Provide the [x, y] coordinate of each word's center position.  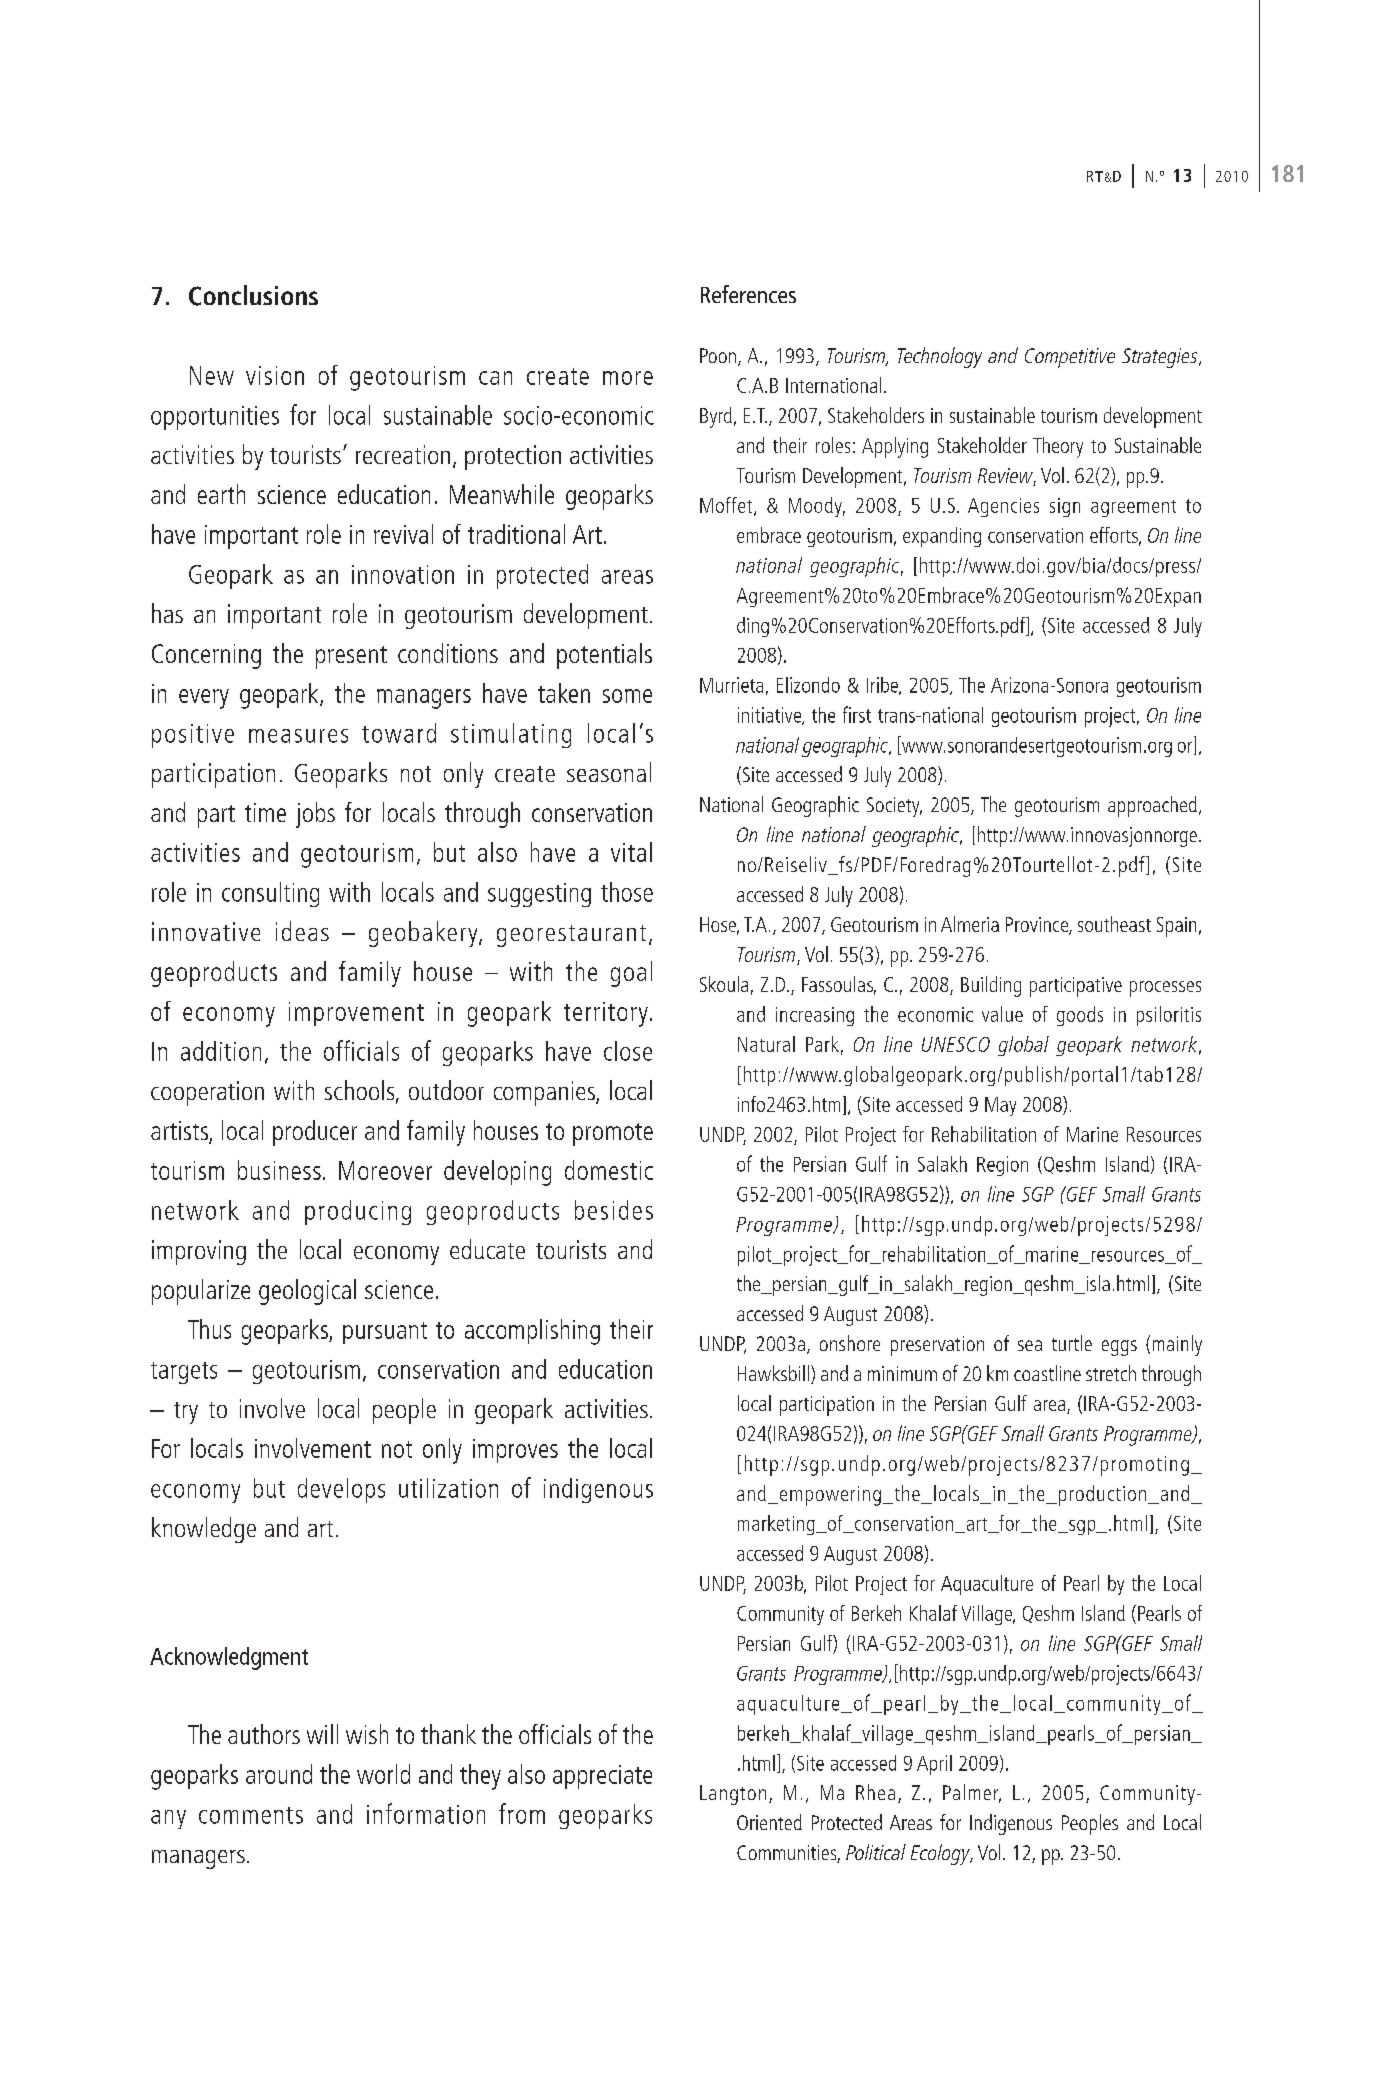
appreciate [602, 1777]
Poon [718, 355]
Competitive [1070, 358]
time [265, 812]
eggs [1119, 1348]
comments [251, 1815]
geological [307, 1292]
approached [1152, 806]
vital [631, 852]
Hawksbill [773, 1373]
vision [275, 375]
